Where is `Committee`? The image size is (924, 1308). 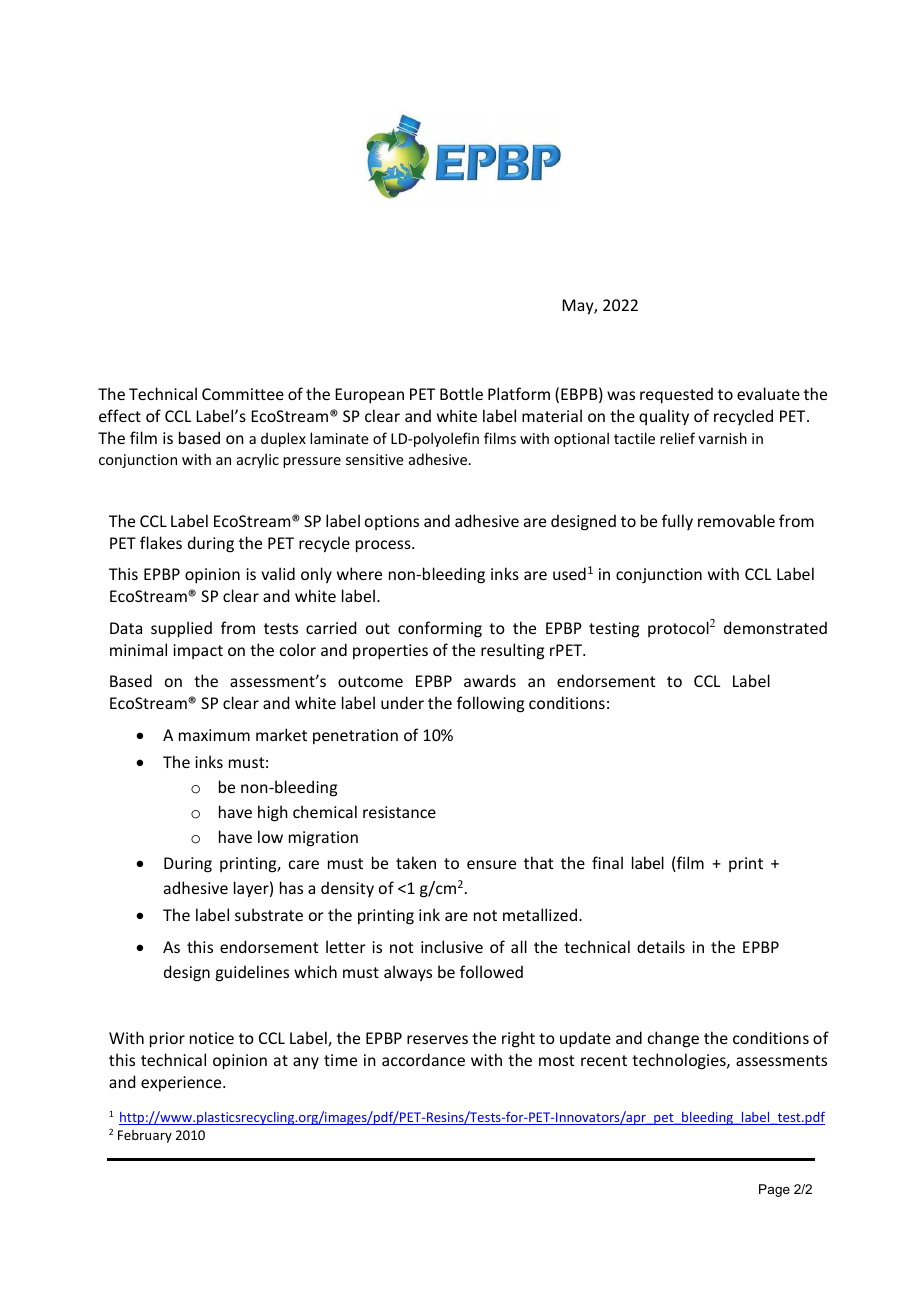
Committee is located at coordinates (243, 394).
